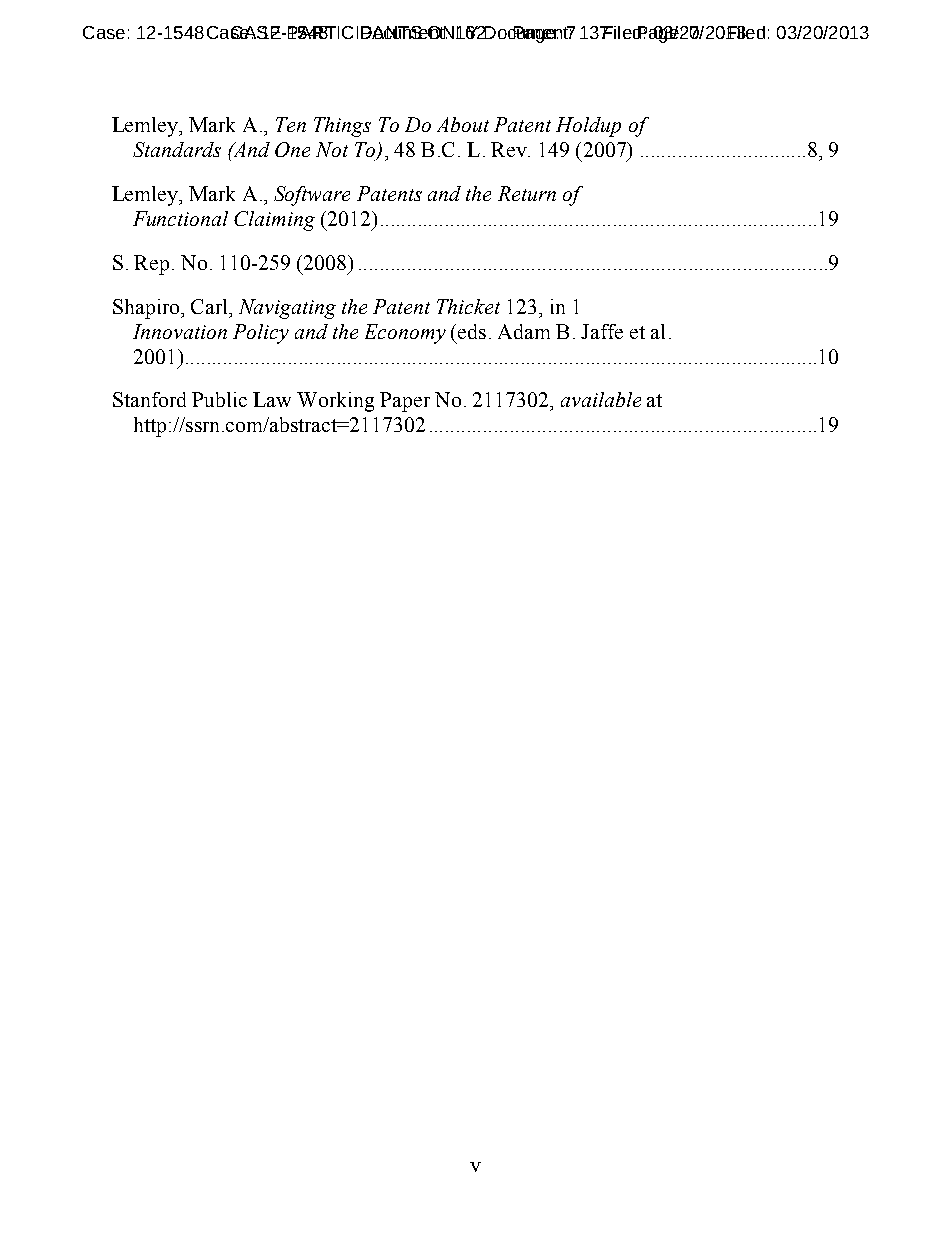  Describe the element at coordinates (588, 127) in the page. I see `Holdup` at that location.
